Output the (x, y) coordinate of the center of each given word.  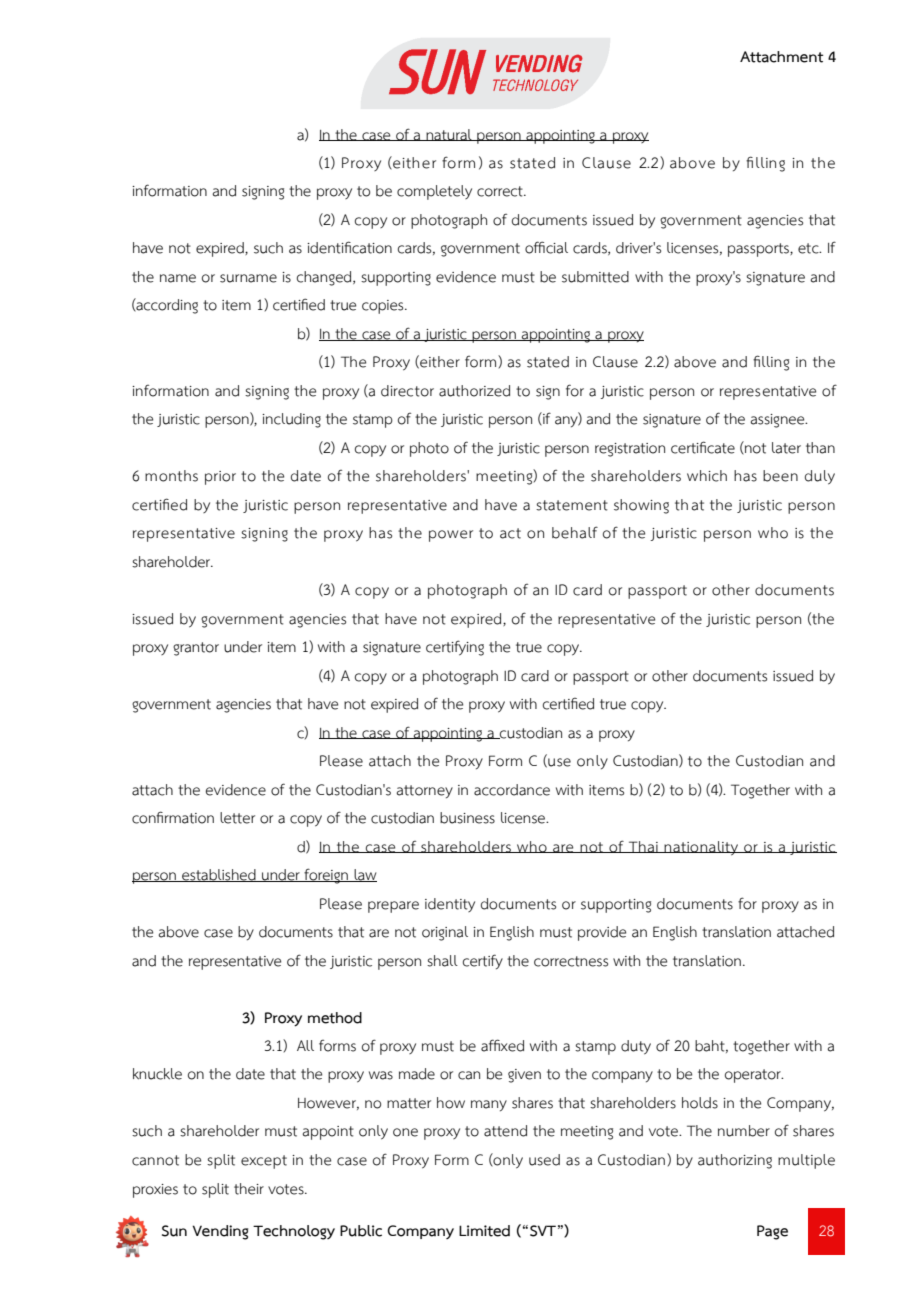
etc (809, 248)
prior (220, 478)
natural (449, 135)
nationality (701, 848)
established (219, 875)
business (467, 818)
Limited (484, 1231)
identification (349, 247)
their (249, 1189)
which (707, 476)
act (510, 533)
